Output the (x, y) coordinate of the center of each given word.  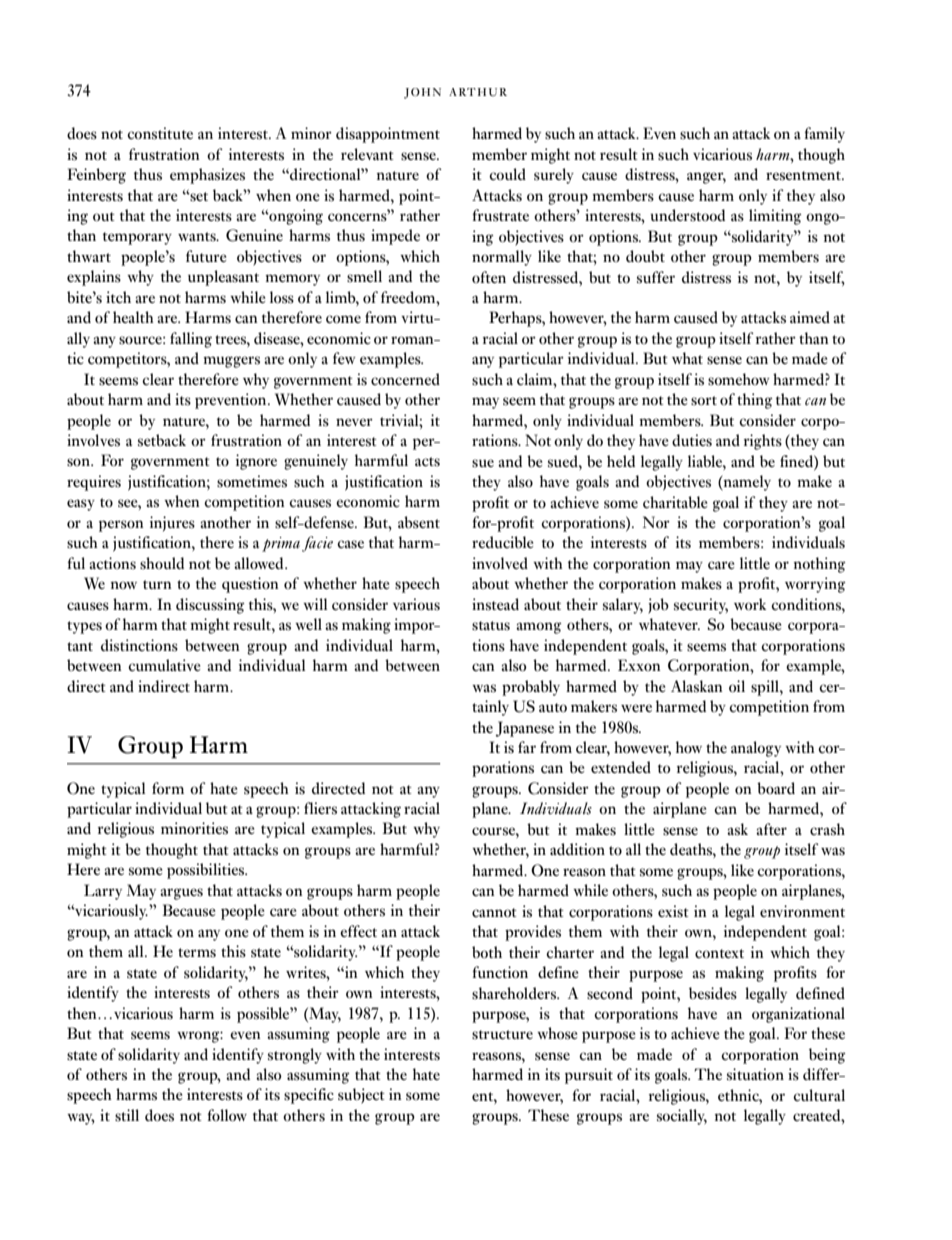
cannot (494, 912)
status (491, 626)
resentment (804, 176)
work (750, 604)
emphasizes (207, 176)
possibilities (207, 871)
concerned (405, 379)
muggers (231, 362)
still (127, 1115)
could (507, 174)
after (771, 829)
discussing (210, 606)
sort (704, 401)
